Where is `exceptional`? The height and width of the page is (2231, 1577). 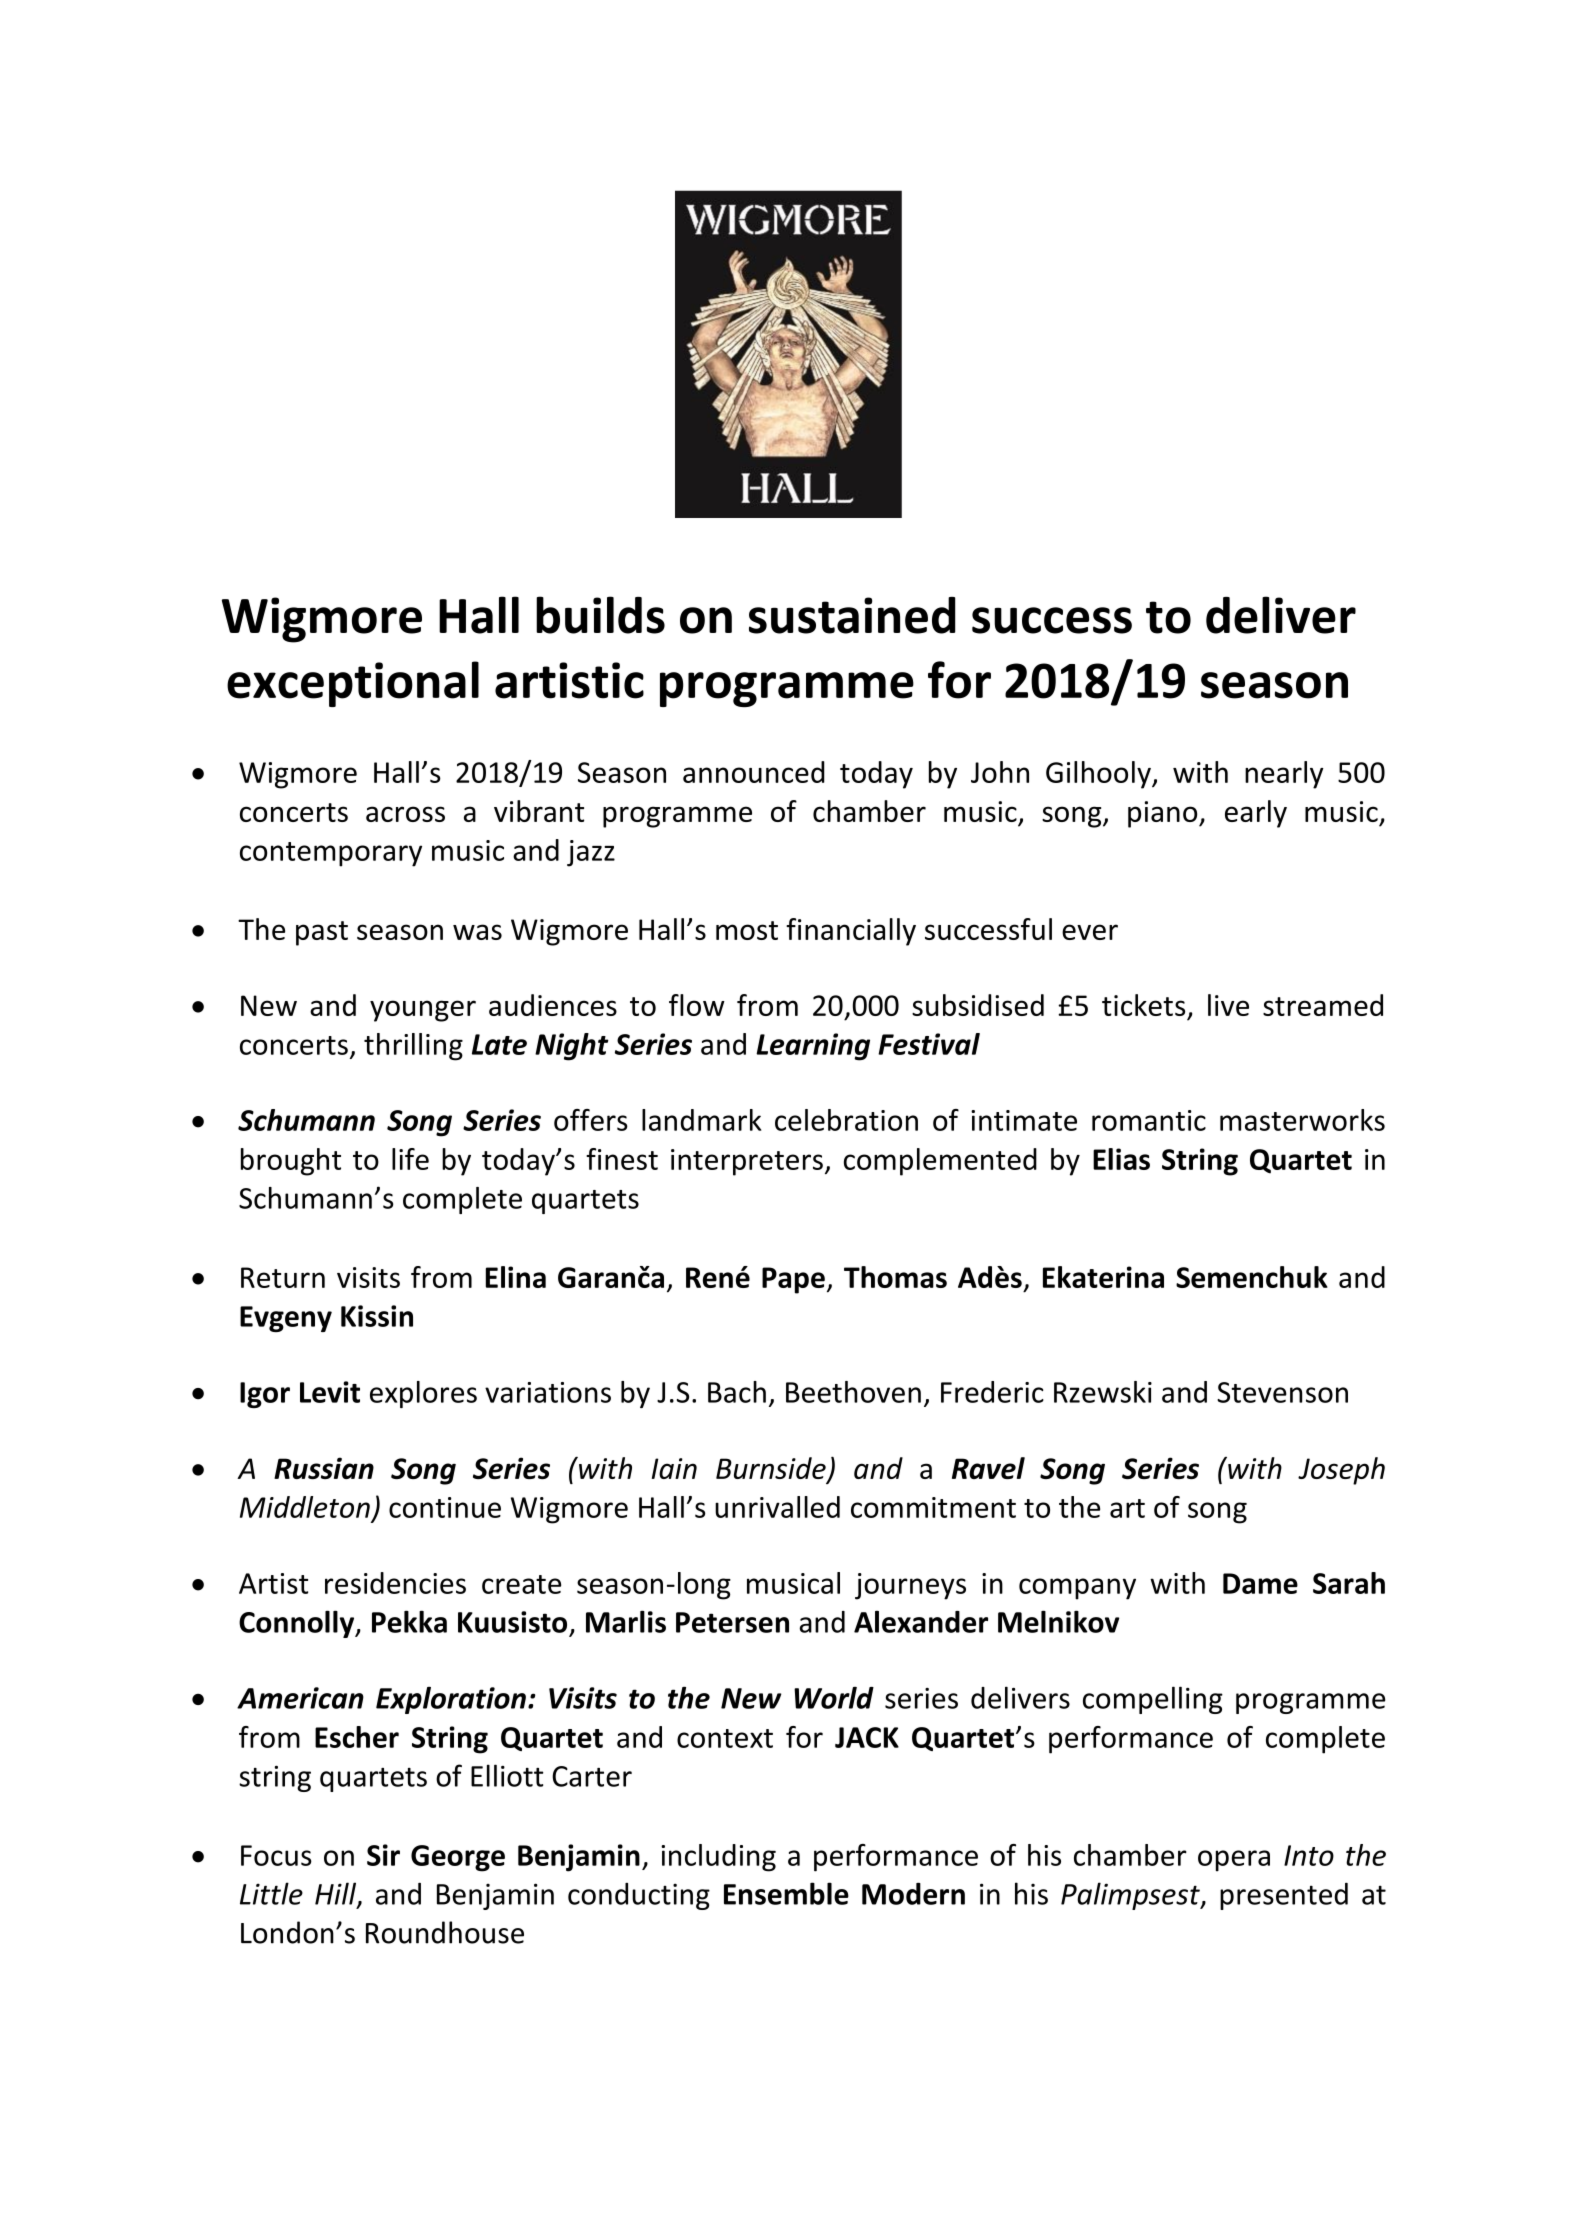 exceptional is located at coordinates (353, 684).
